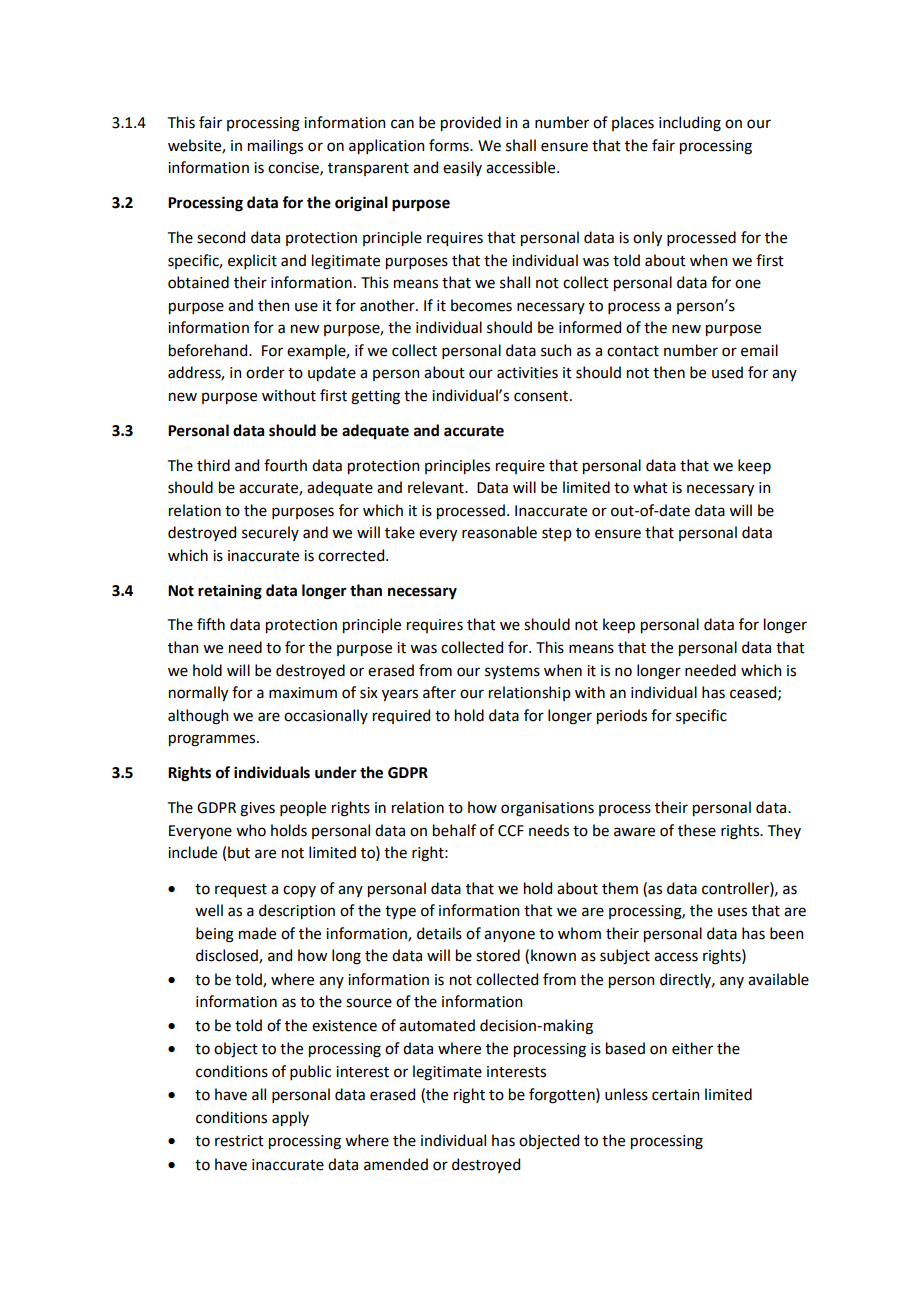  I want to click on request, so click(241, 890).
